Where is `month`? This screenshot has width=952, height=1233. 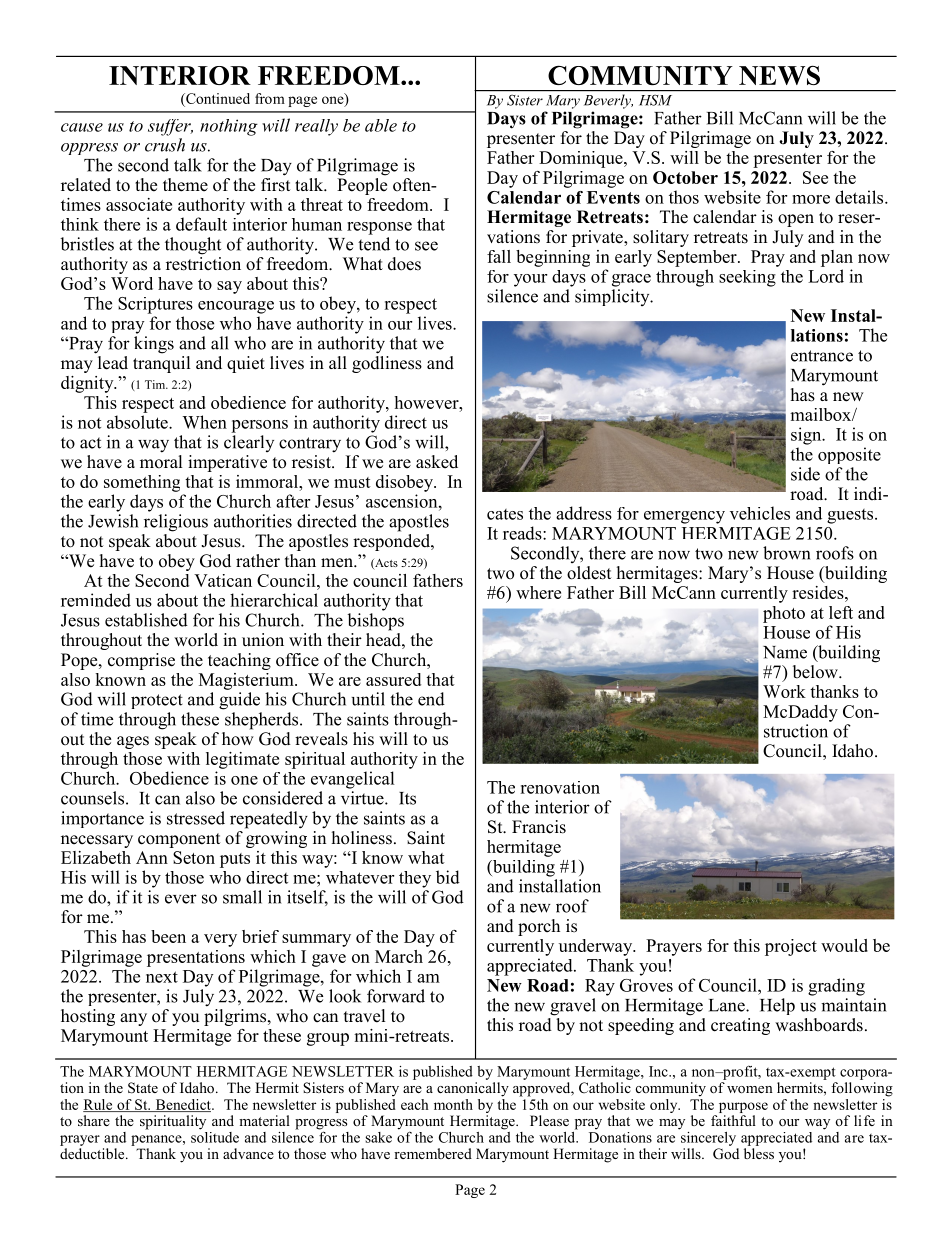 month is located at coordinates (453, 1104).
